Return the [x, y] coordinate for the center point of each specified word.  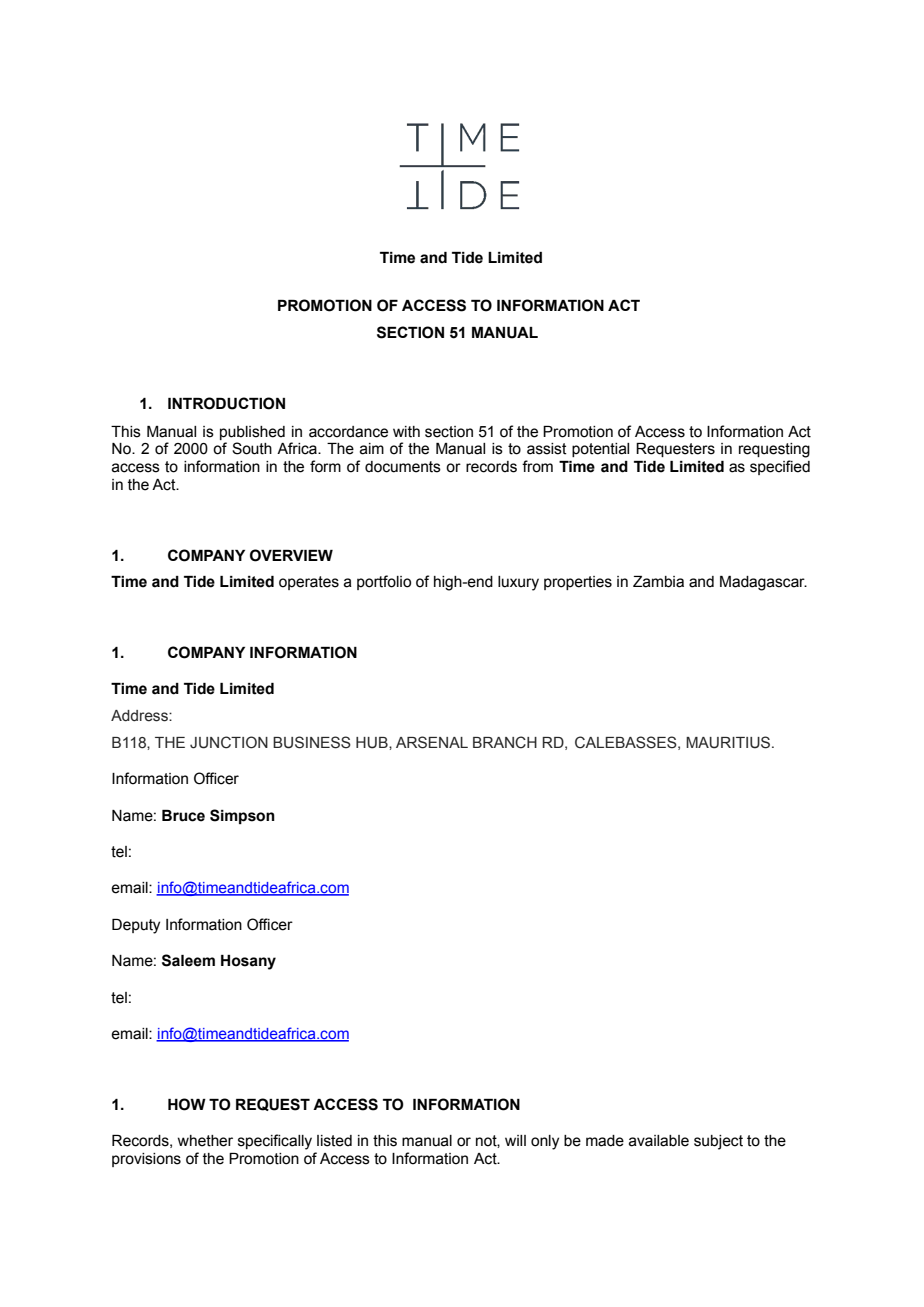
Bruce [183, 816]
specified [780, 467]
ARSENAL [432, 742]
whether [205, 1141]
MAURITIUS [729, 742]
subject [718, 1142]
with [406, 432]
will [515, 1140]
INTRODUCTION [226, 403]
